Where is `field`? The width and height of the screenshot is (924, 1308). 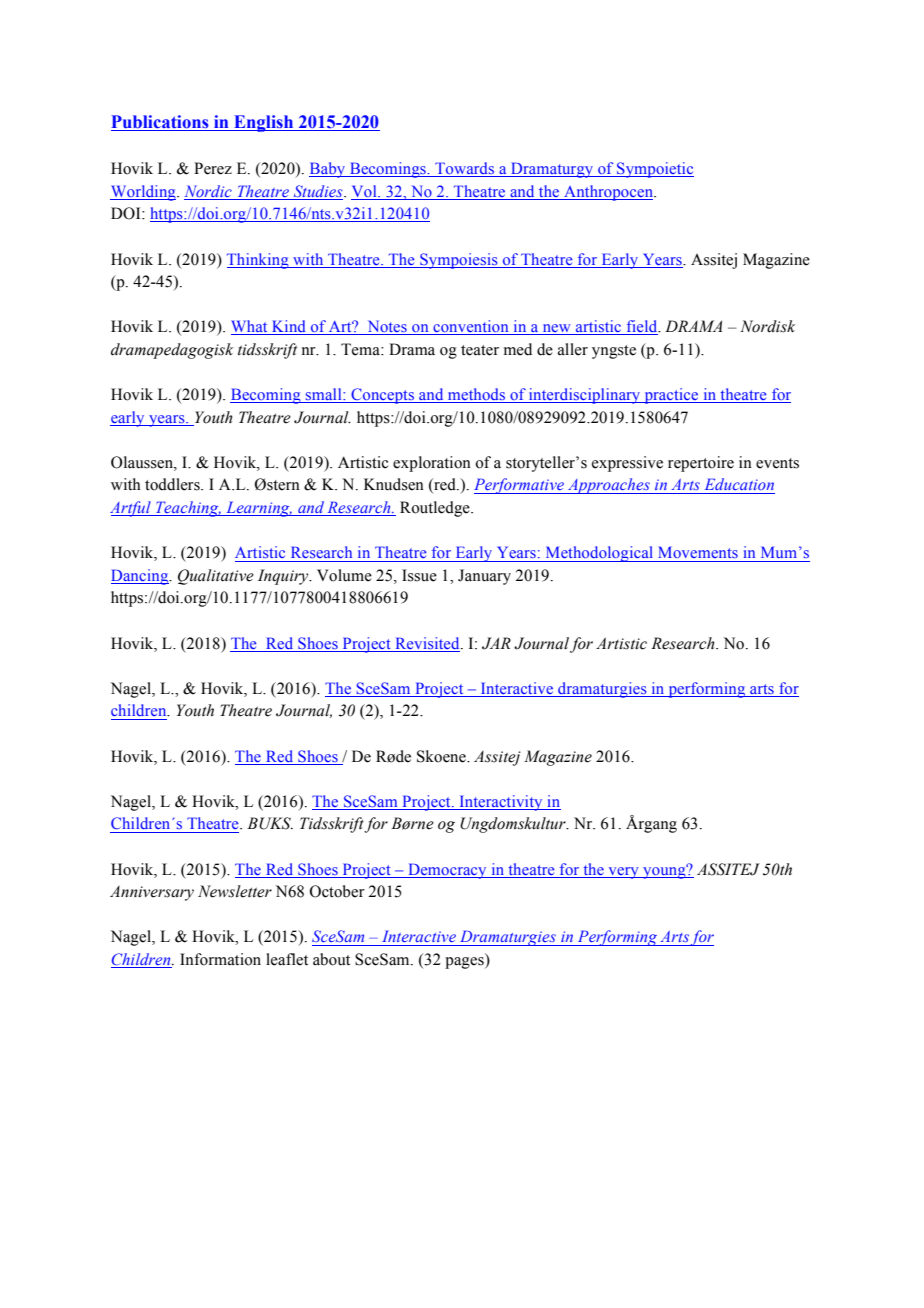 field is located at coordinates (642, 327).
